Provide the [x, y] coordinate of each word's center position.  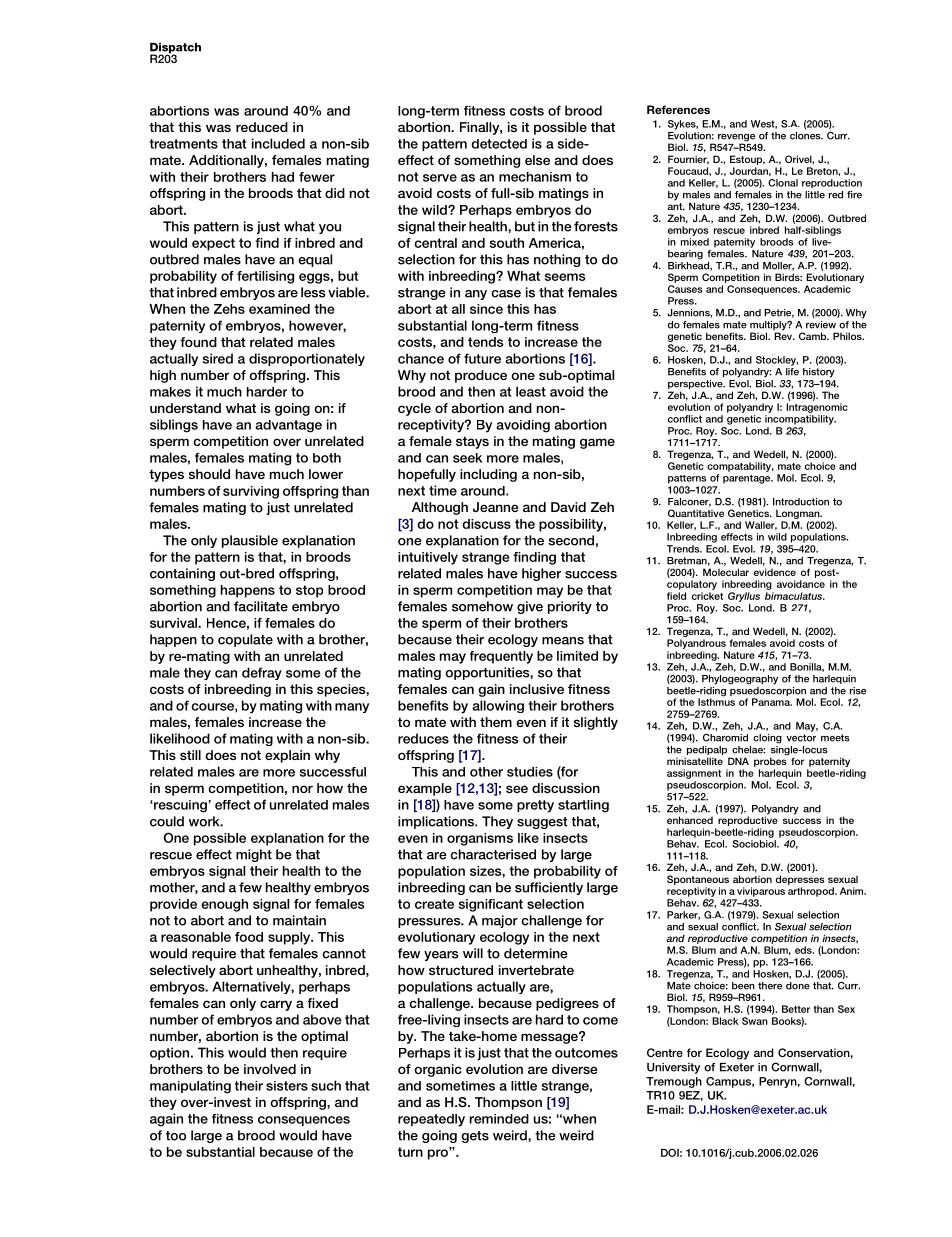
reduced [262, 127]
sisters [287, 1086]
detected [499, 144]
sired [218, 358]
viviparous [761, 892]
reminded [499, 1119]
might [254, 855]
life [792, 372]
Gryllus [744, 597]
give [530, 607]
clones [806, 136]
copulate [245, 640]
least [531, 391]
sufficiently [549, 888]
